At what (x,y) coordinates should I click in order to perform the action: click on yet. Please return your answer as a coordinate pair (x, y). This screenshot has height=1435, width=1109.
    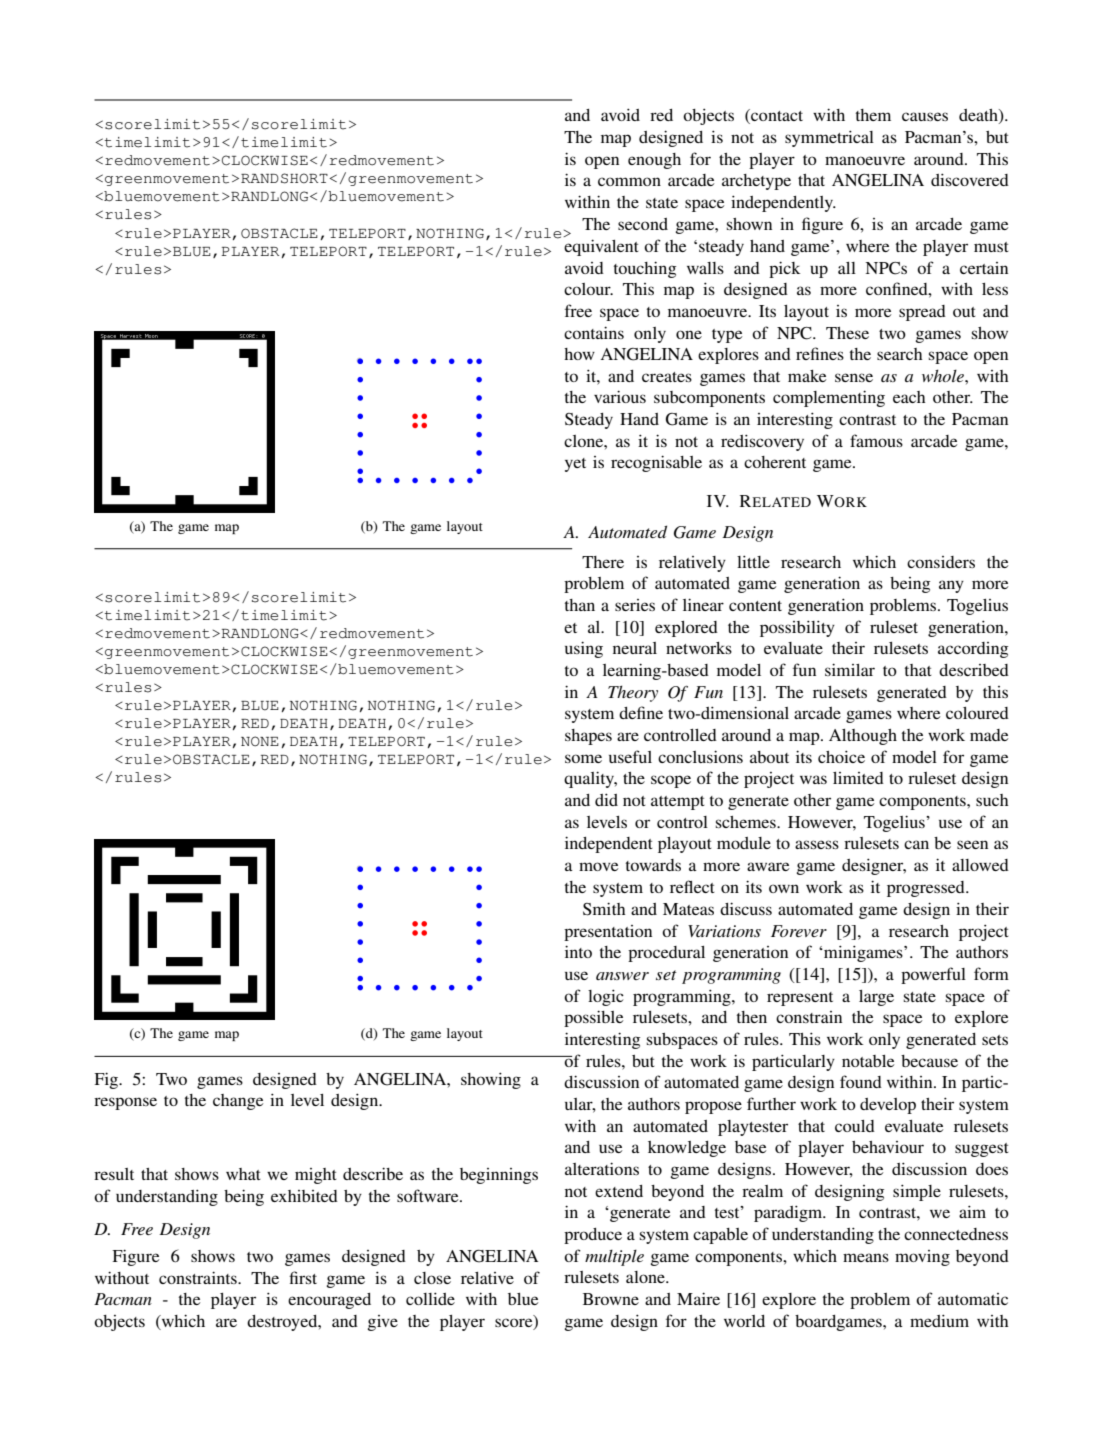
    Looking at the image, I should click on (575, 465).
